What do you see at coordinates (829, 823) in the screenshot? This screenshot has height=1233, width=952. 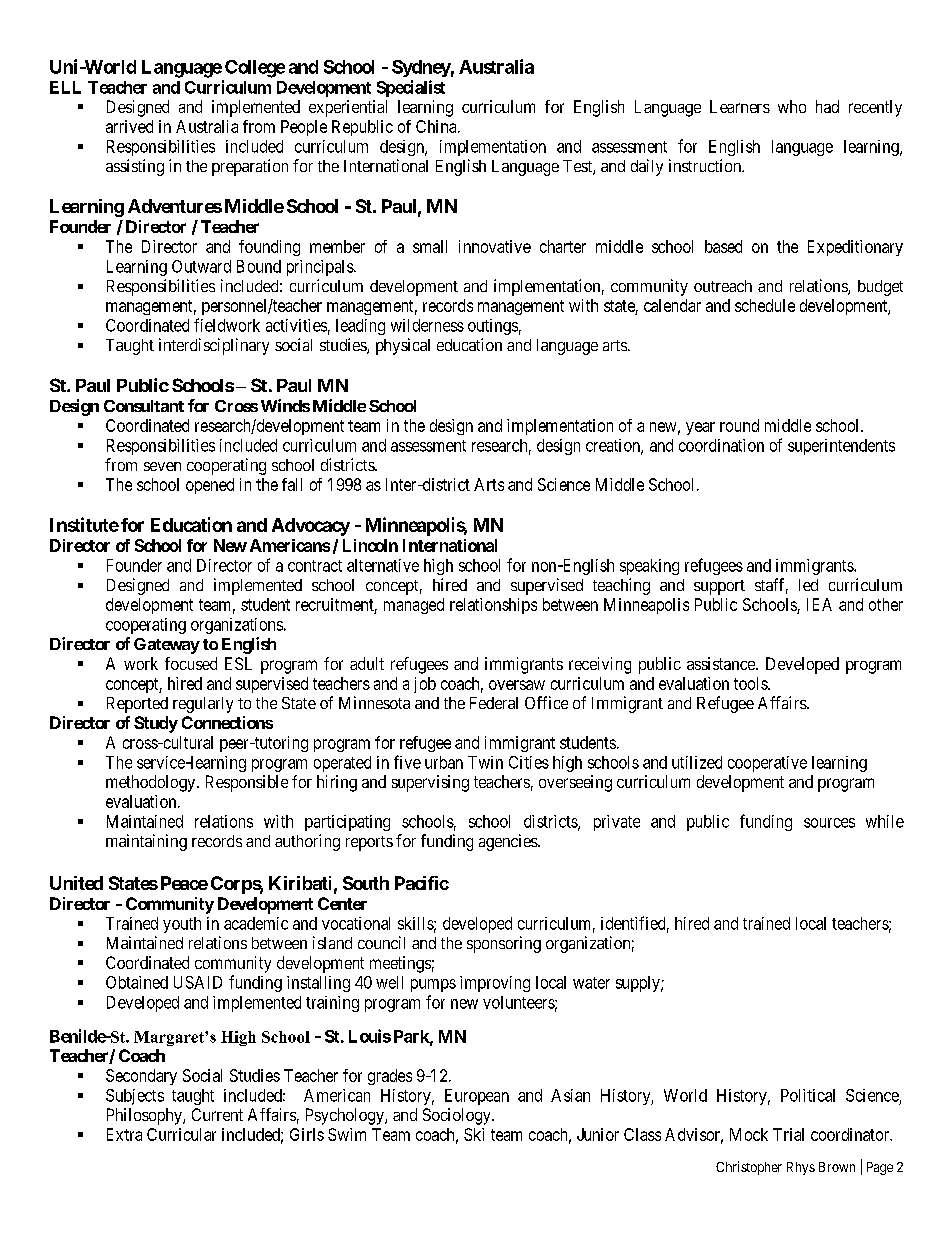 I see `sources` at bounding box center [829, 823].
